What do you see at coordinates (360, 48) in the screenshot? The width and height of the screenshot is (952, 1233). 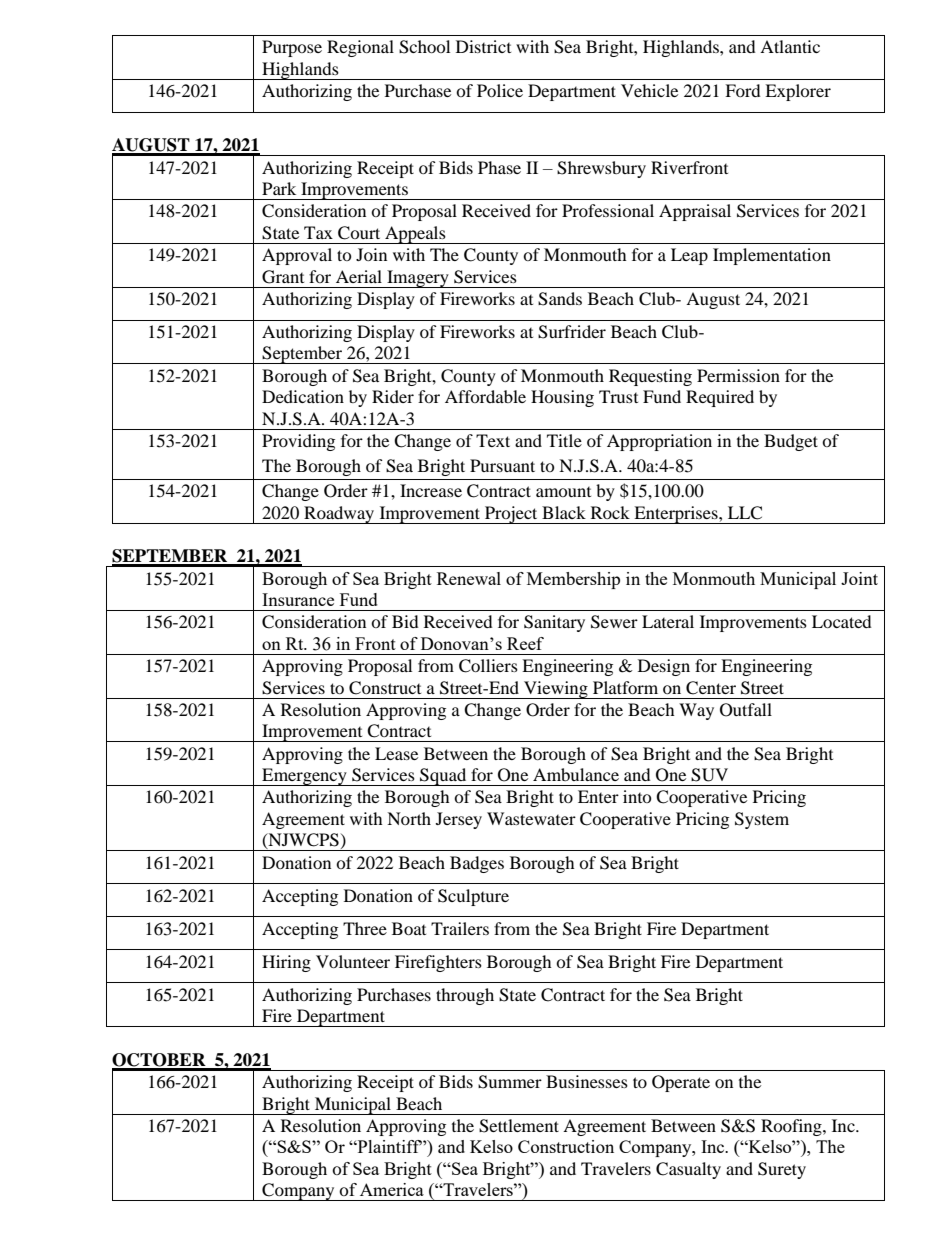 I see `Regional` at bounding box center [360, 48].
